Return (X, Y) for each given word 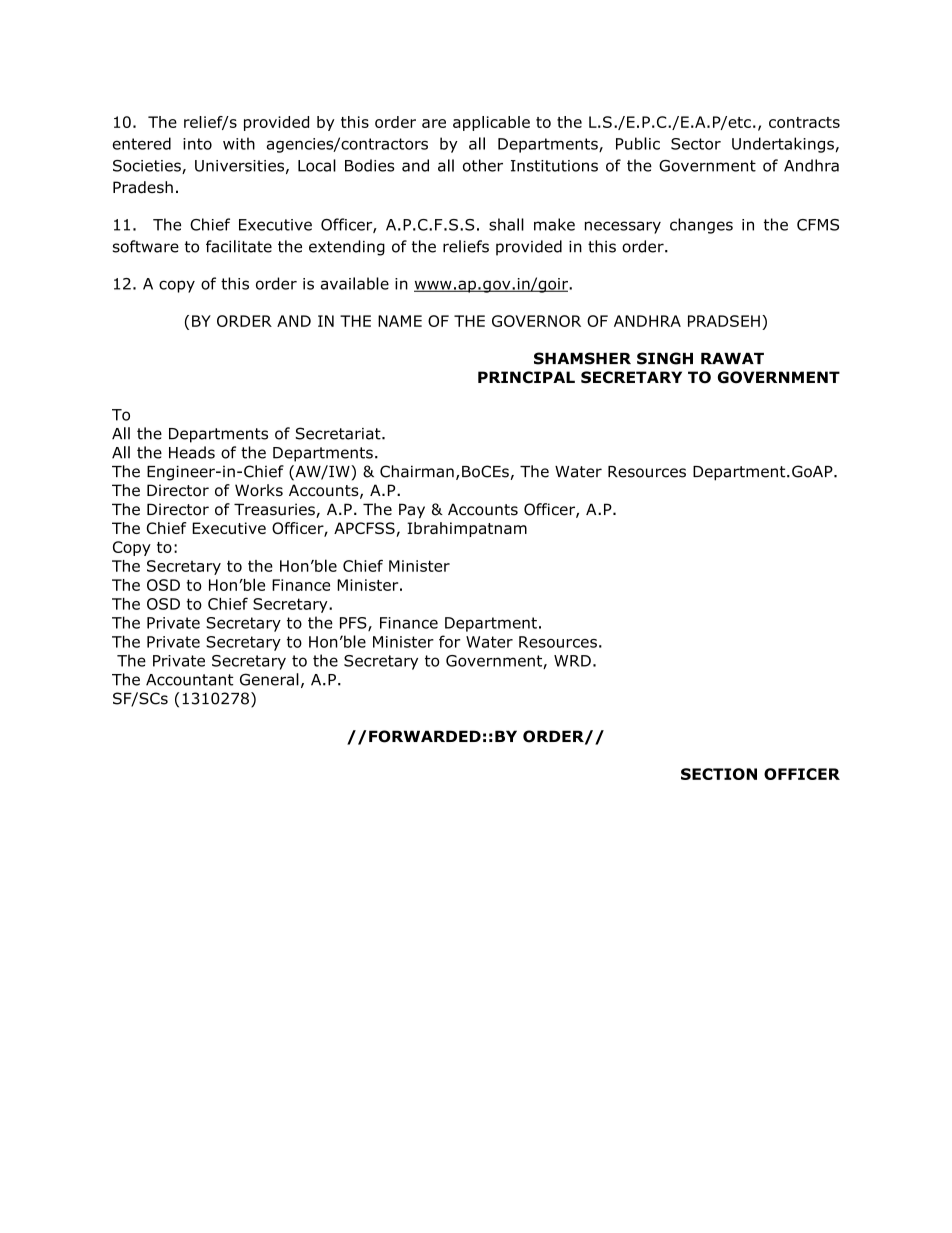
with (239, 143)
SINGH (665, 358)
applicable (491, 123)
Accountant (189, 680)
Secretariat (339, 433)
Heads (192, 452)
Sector (696, 144)
